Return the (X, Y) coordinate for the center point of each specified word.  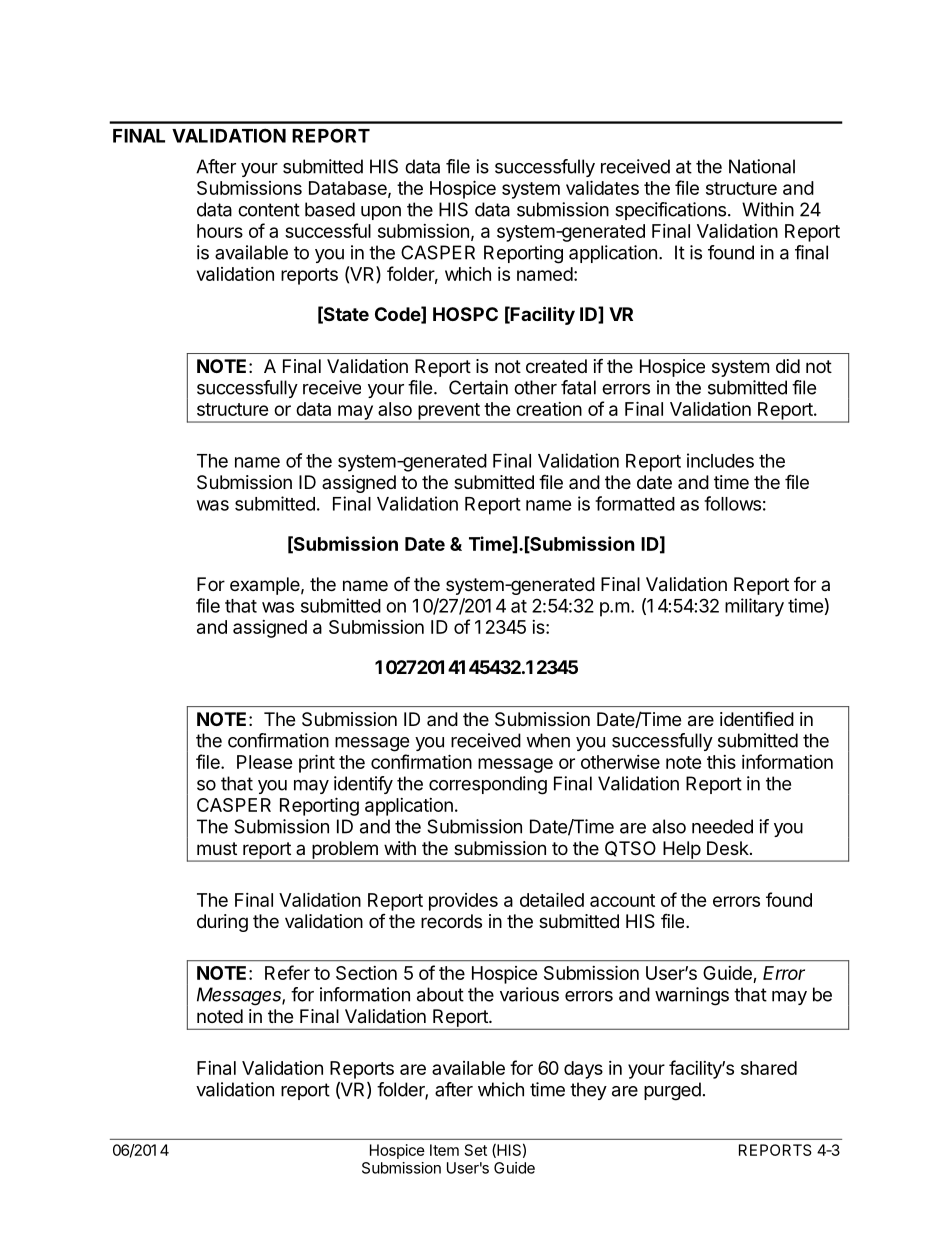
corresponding (488, 785)
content (269, 210)
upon (381, 213)
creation (549, 409)
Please (265, 762)
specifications (670, 211)
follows (732, 503)
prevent (449, 412)
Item (444, 1150)
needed (722, 826)
